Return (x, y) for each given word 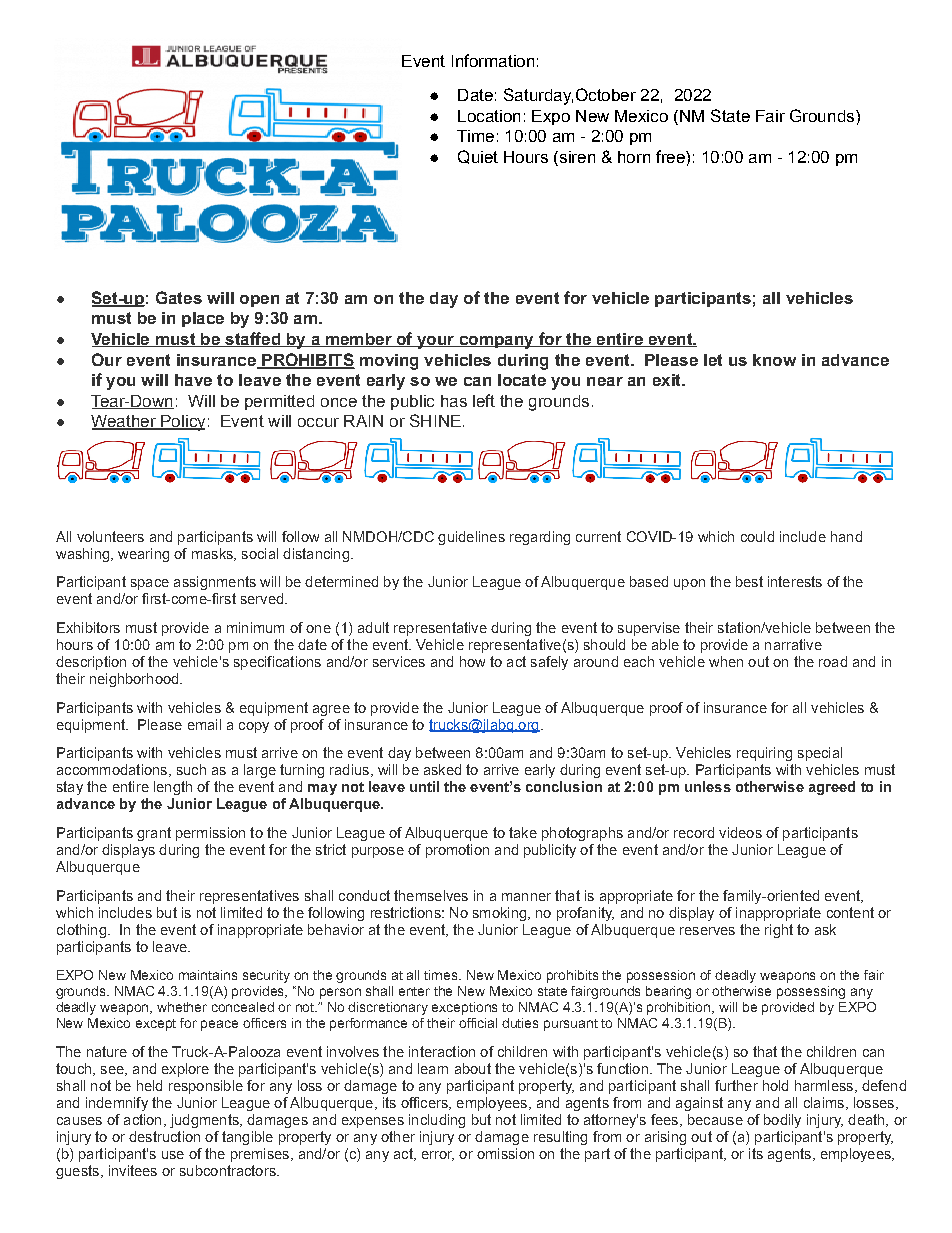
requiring (764, 754)
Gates (179, 297)
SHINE (435, 420)
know (774, 360)
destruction (164, 1136)
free (671, 156)
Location (489, 116)
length (173, 788)
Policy (182, 423)
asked (442, 769)
